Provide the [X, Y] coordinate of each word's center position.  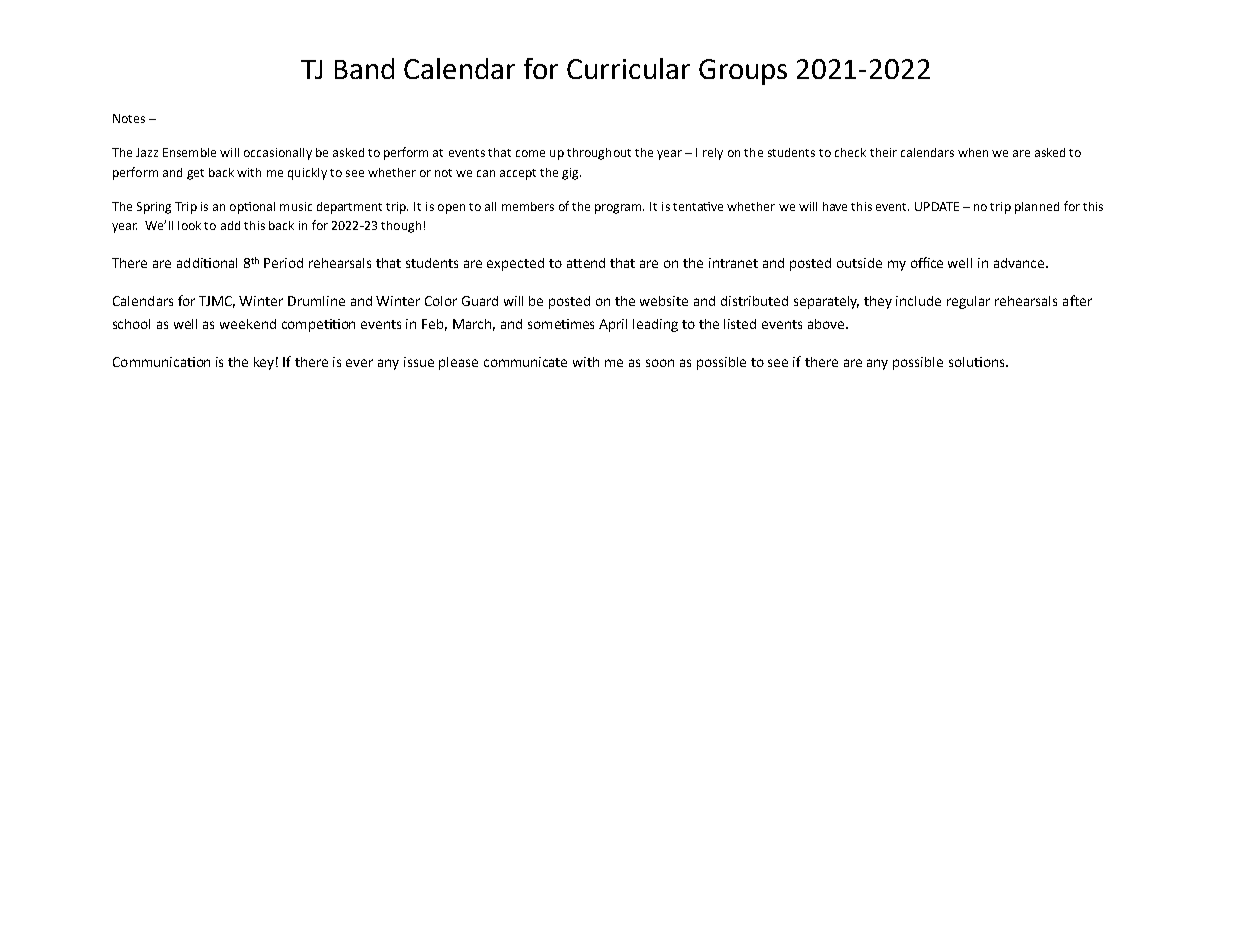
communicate [525, 362]
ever [359, 363]
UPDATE [937, 206]
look [189, 225]
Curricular [628, 68]
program [619, 209]
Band [364, 68]
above [827, 324]
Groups [743, 72]
